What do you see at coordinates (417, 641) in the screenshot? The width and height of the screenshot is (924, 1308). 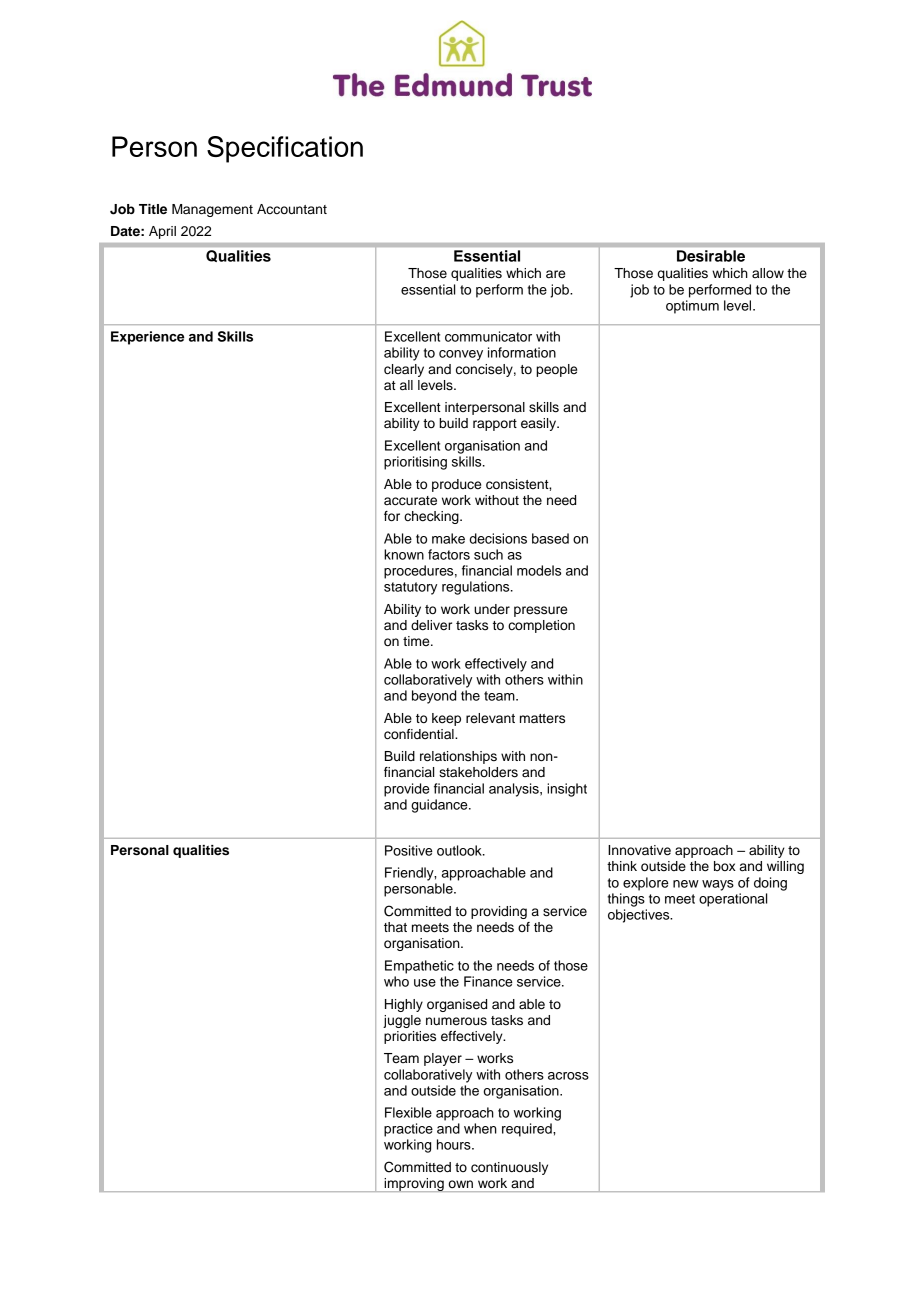 I see `time` at bounding box center [417, 641].
